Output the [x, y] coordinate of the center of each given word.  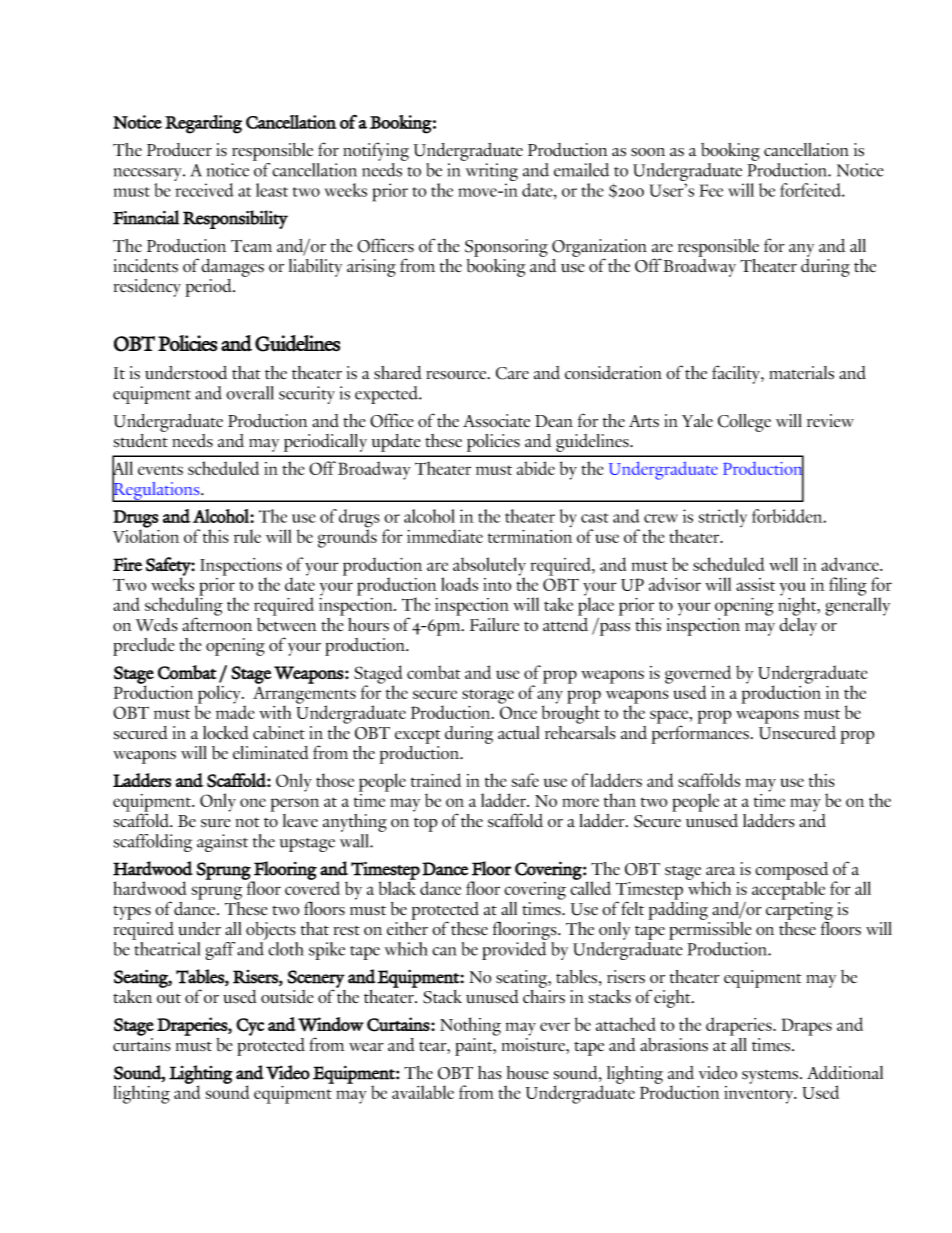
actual [518, 733]
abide [536, 468]
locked [226, 733]
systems [771, 1077]
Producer [179, 150]
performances [700, 733]
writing [492, 173]
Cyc [250, 1027]
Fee [711, 190]
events [160, 470]
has [490, 1073]
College [744, 423]
